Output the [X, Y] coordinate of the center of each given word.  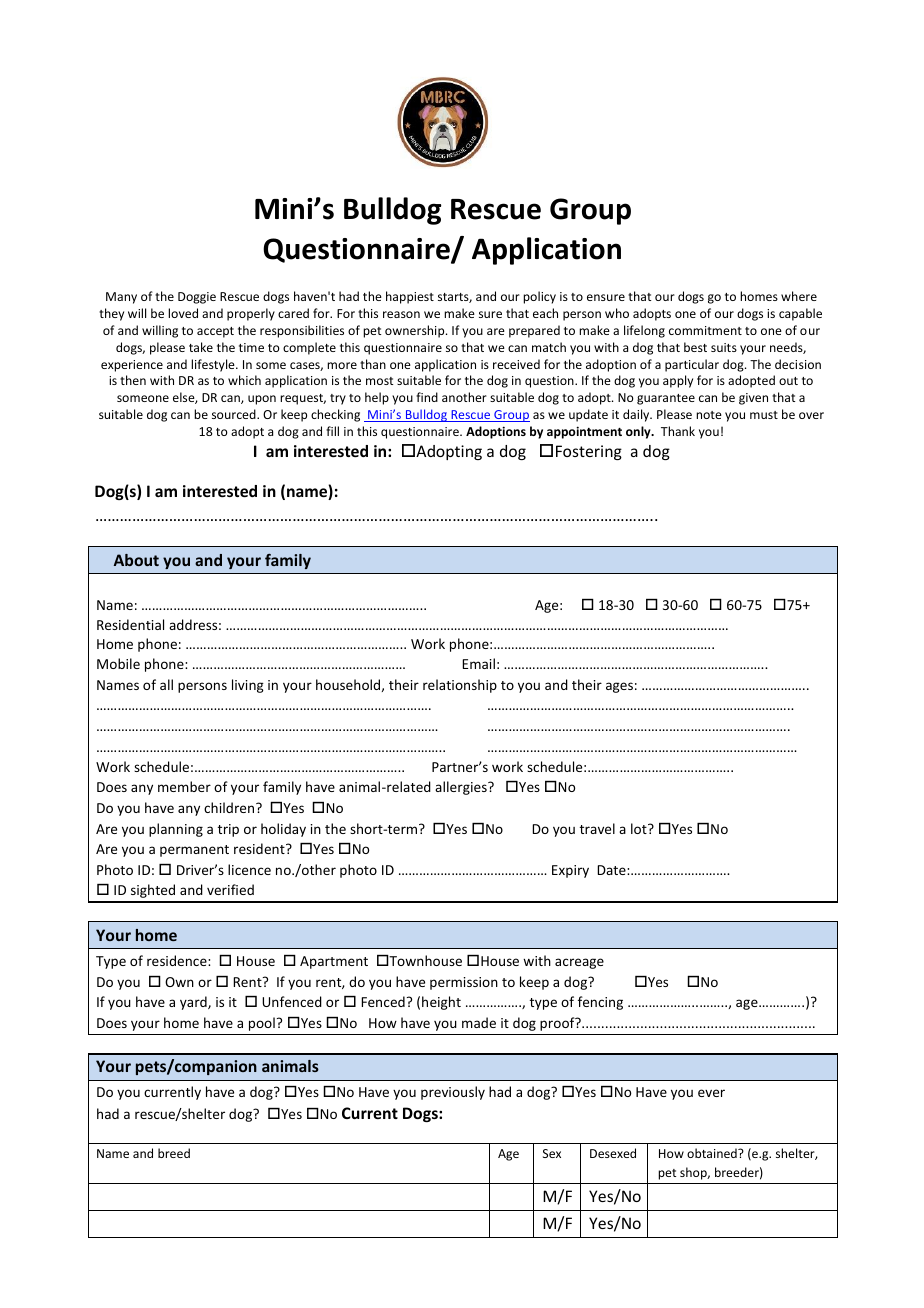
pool [262, 1024]
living [248, 686]
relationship [460, 686]
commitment [705, 330]
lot [640, 828]
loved [183, 313]
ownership [416, 331]
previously [453, 1093]
